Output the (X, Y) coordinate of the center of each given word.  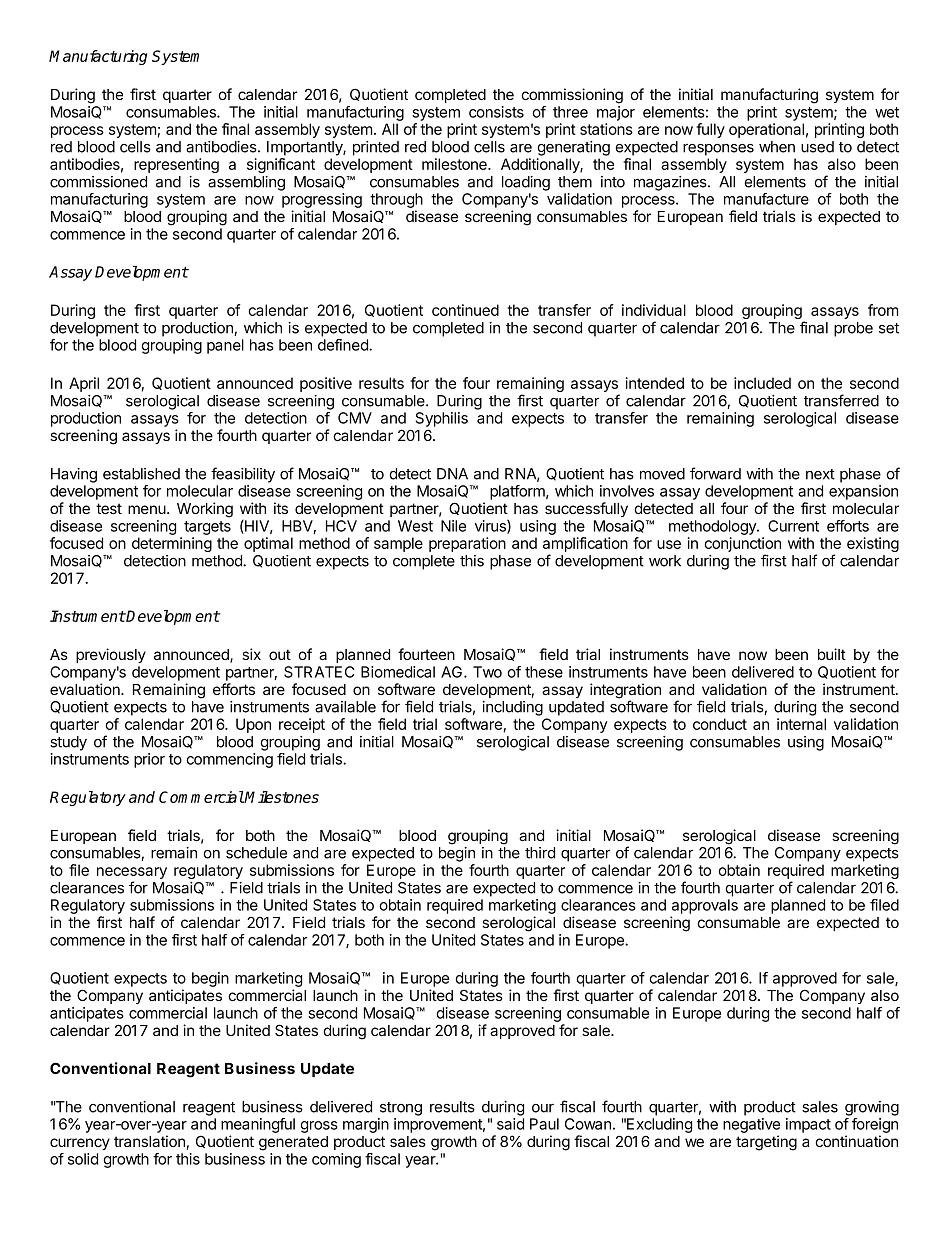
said (510, 1124)
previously (111, 655)
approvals (705, 906)
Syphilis (442, 419)
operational (766, 130)
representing (176, 165)
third (540, 853)
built (832, 654)
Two (487, 672)
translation (149, 1141)
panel (225, 346)
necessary (132, 874)
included (762, 383)
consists (496, 112)
